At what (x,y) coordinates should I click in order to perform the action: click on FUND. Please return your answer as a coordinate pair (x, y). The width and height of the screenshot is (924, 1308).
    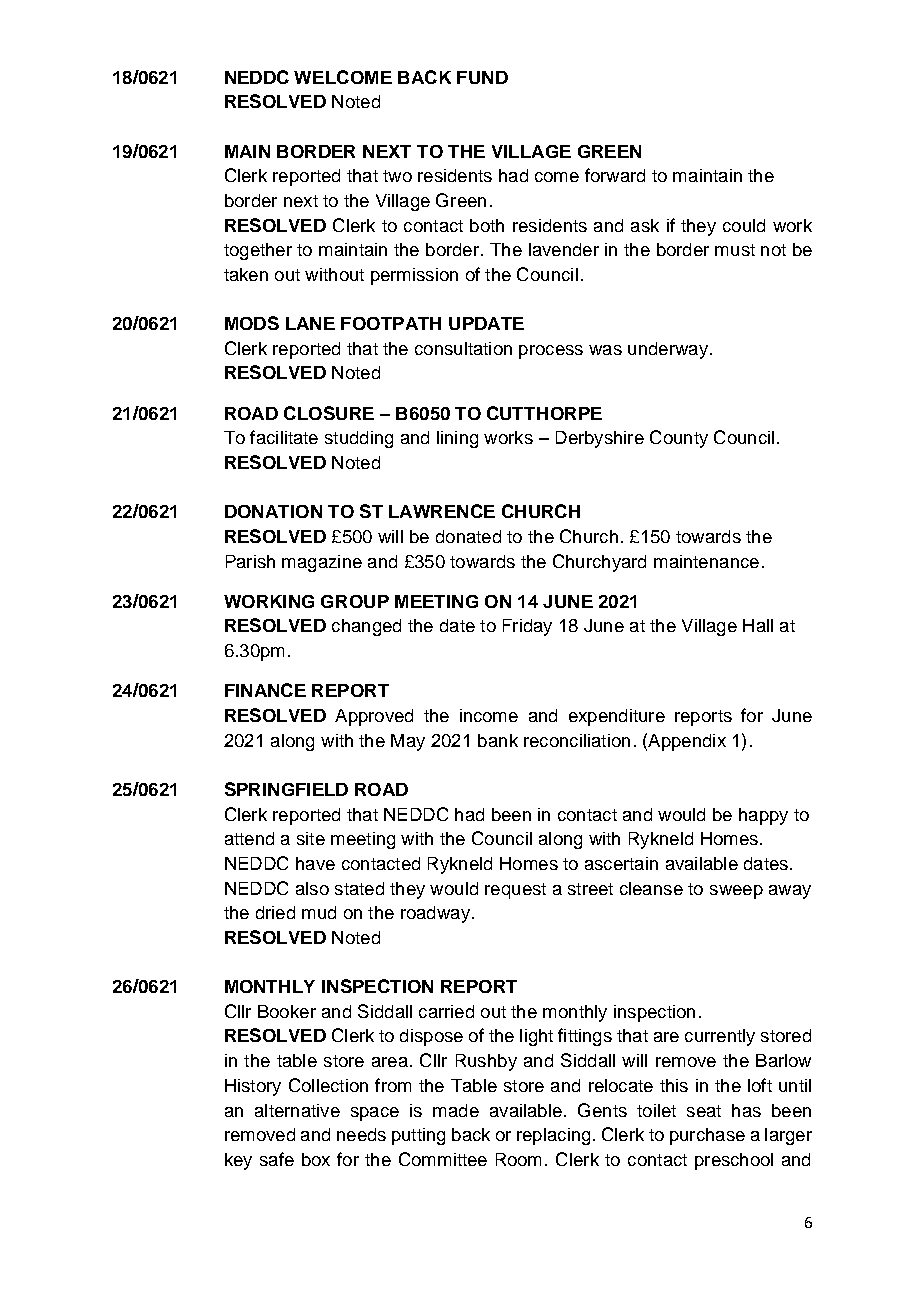
    Looking at the image, I should click on (482, 77).
